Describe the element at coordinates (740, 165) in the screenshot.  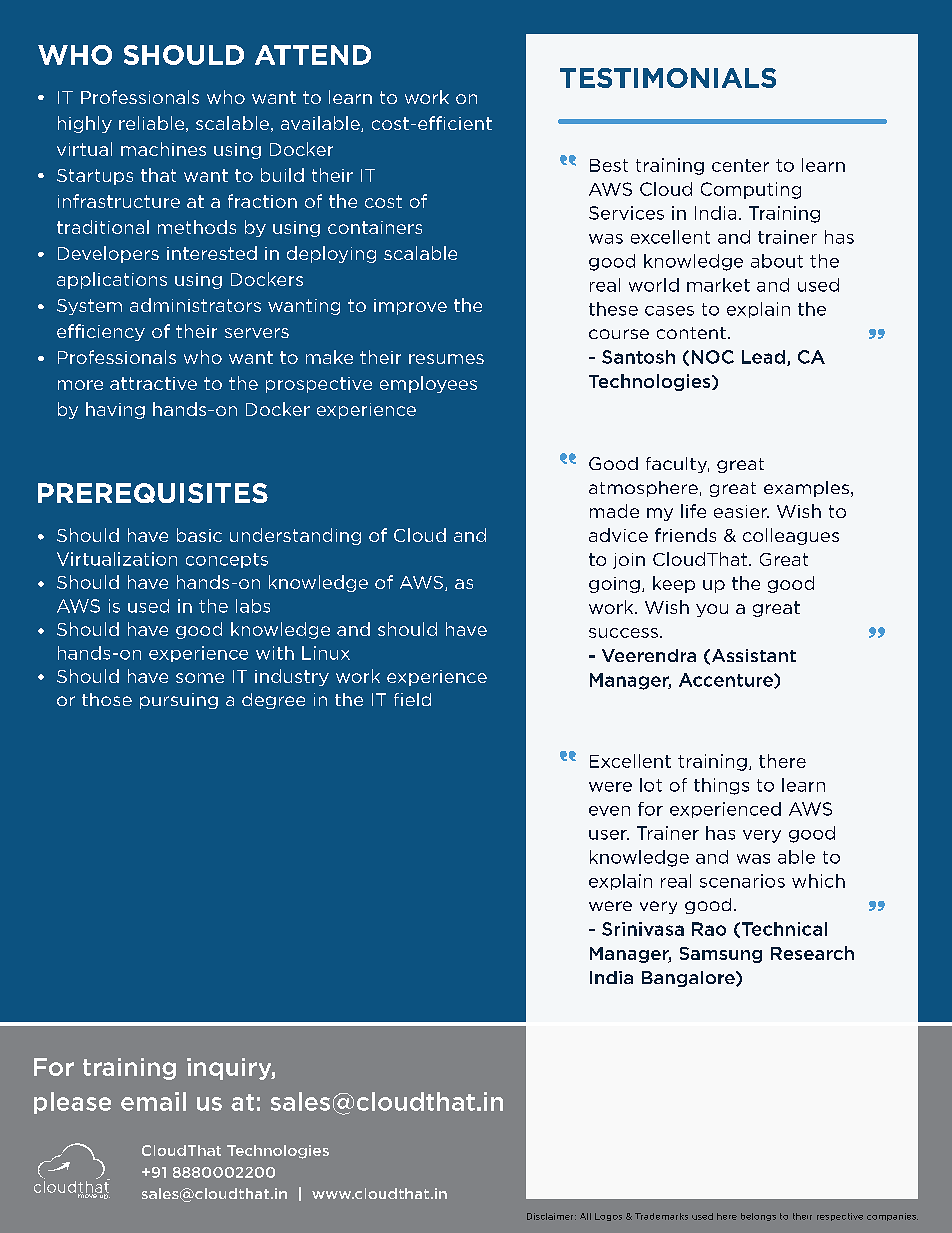
I see `center` at that location.
